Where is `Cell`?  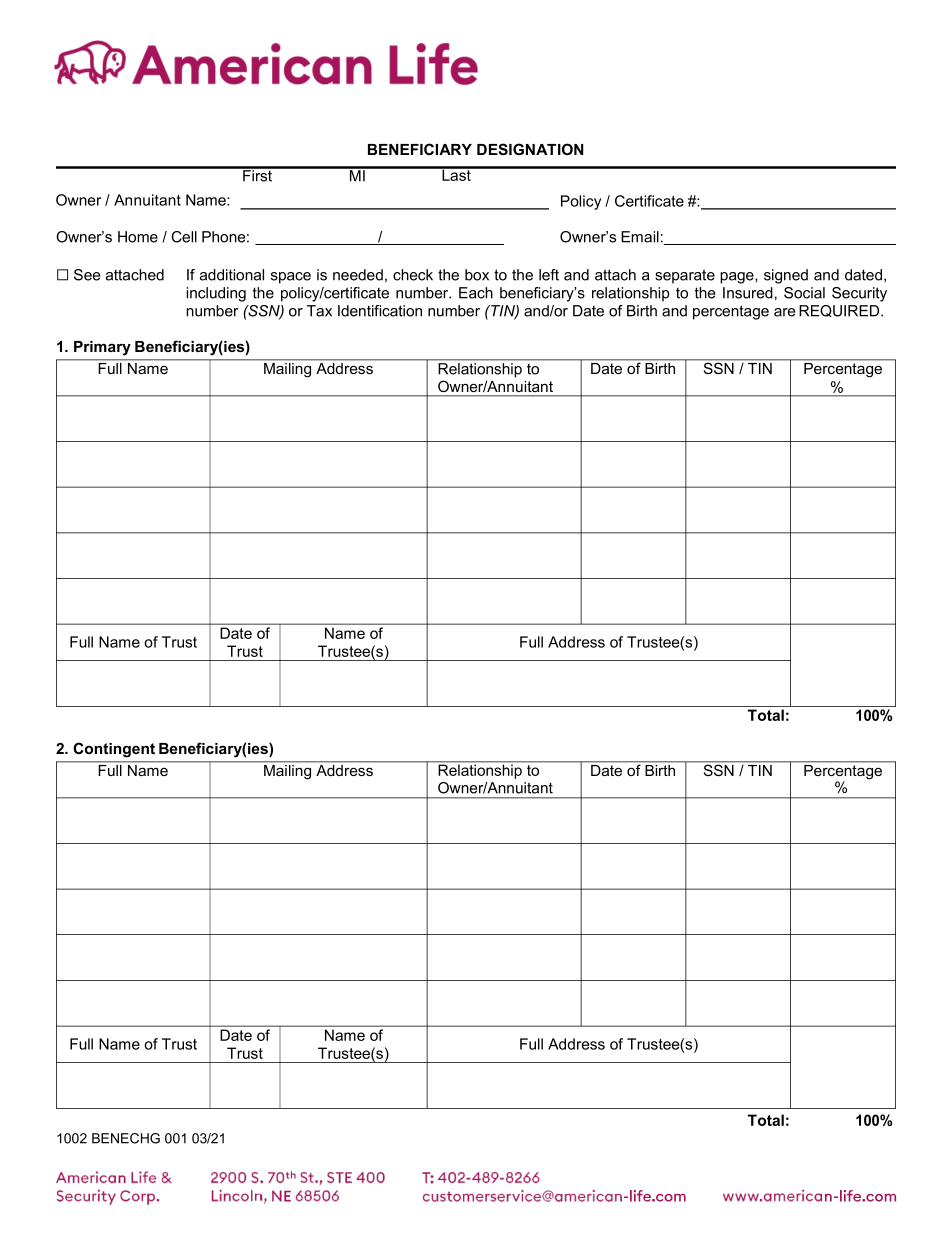
Cell is located at coordinates (184, 237).
